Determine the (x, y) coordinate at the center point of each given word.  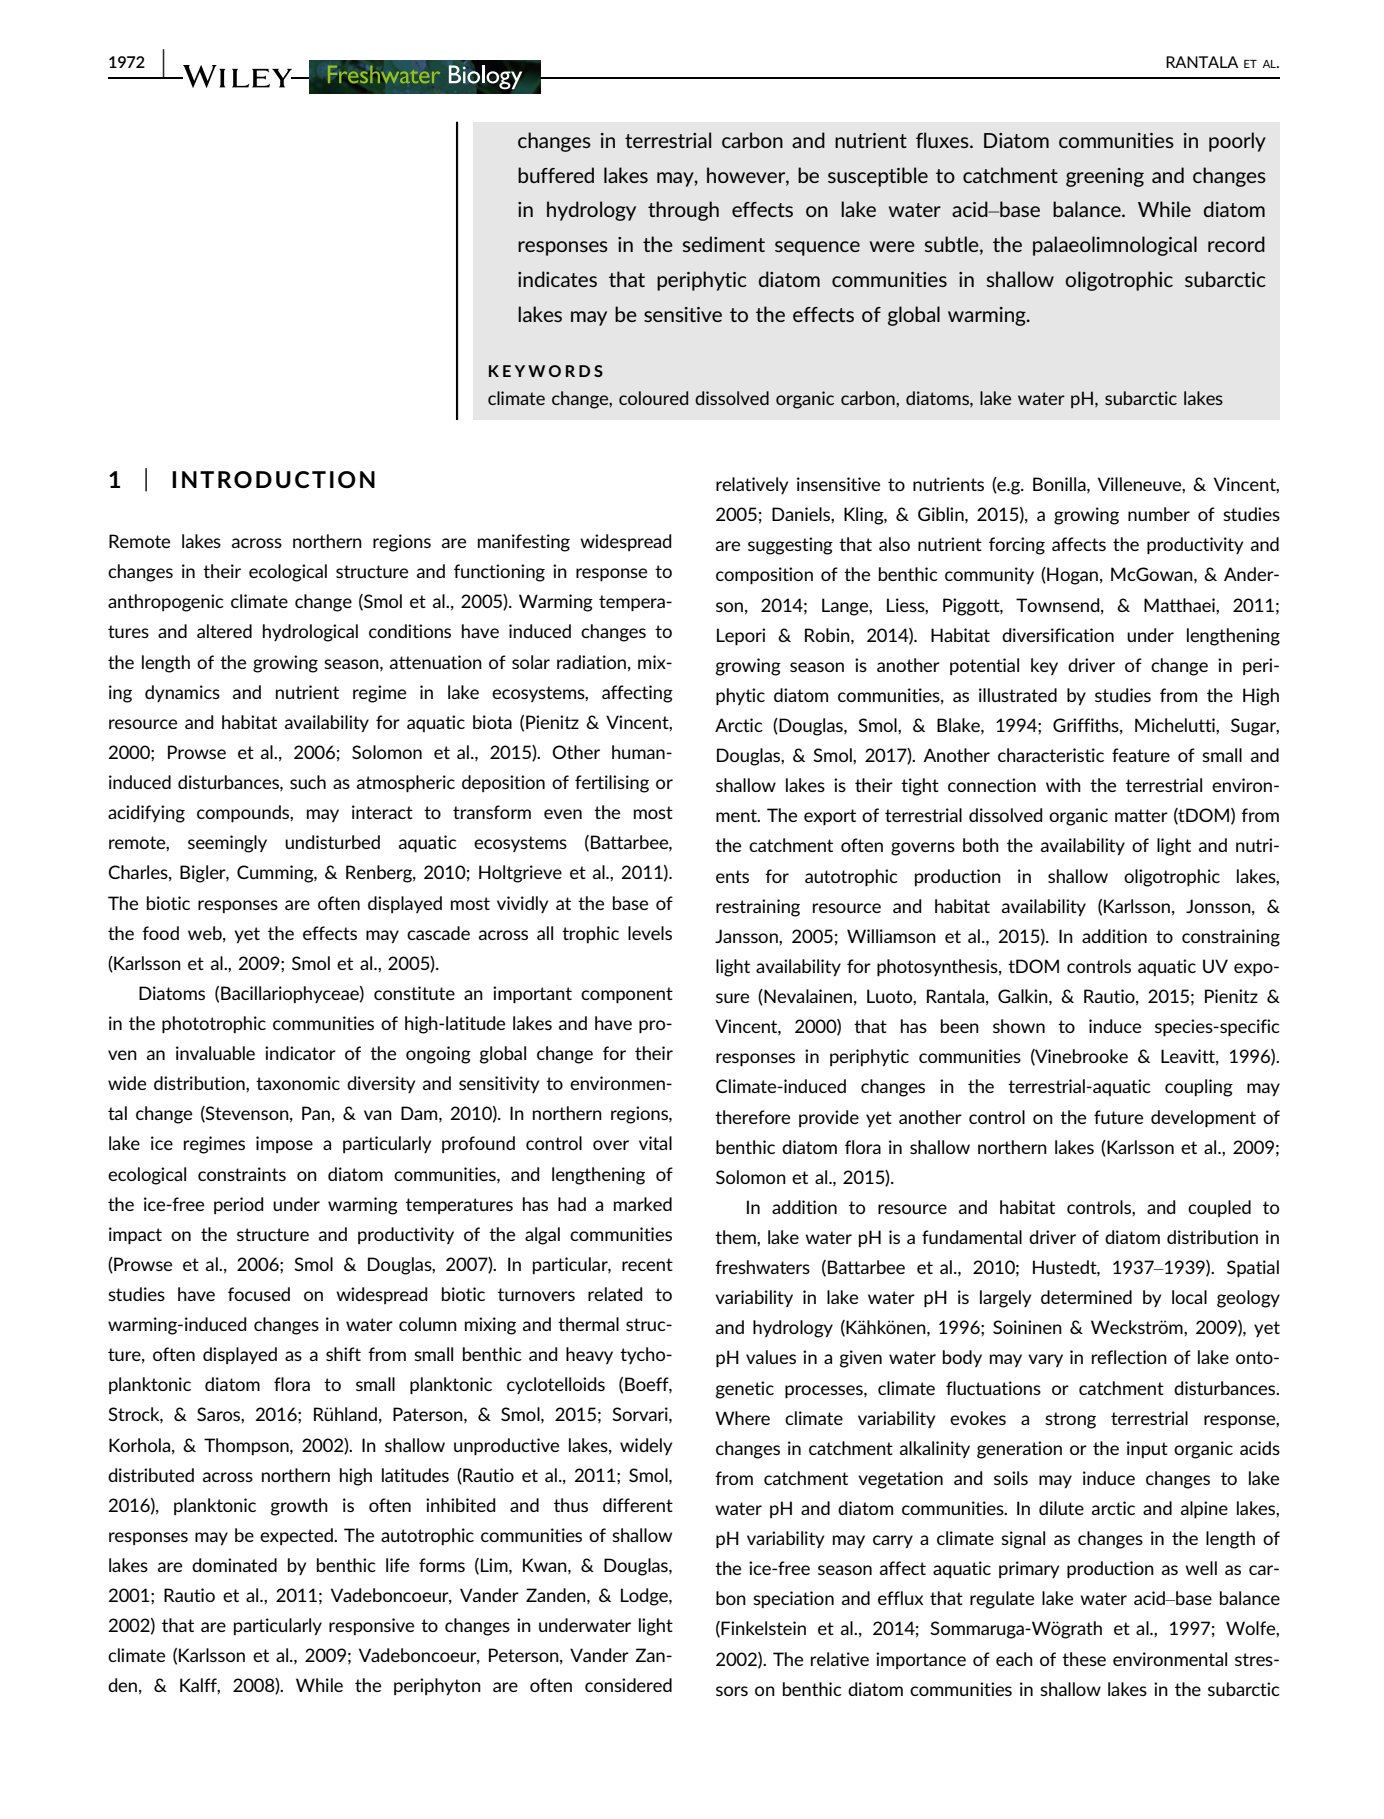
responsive (371, 1626)
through (683, 211)
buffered (556, 175)
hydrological (310, 633)
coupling (1199, 1088)
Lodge (645, 1597)
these (1084, 1659)
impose (284, 1144)
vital (655, 1143)
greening (1105, 177)
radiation (591, 662)
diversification (1058, 635)
